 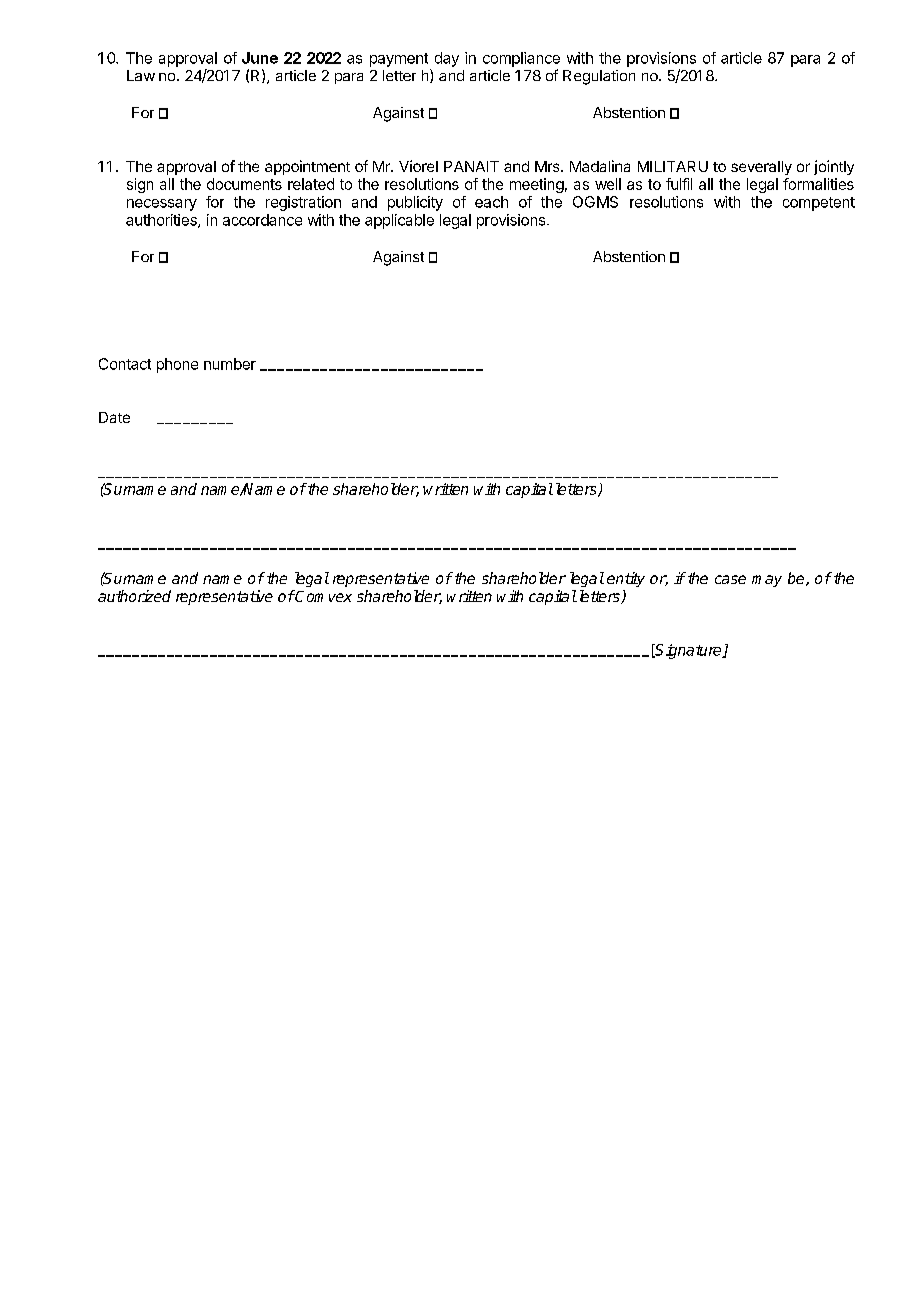 What do you see at coordinates (162, 221) in the image?
I see `authorities` at bounding box center [162, 221].
